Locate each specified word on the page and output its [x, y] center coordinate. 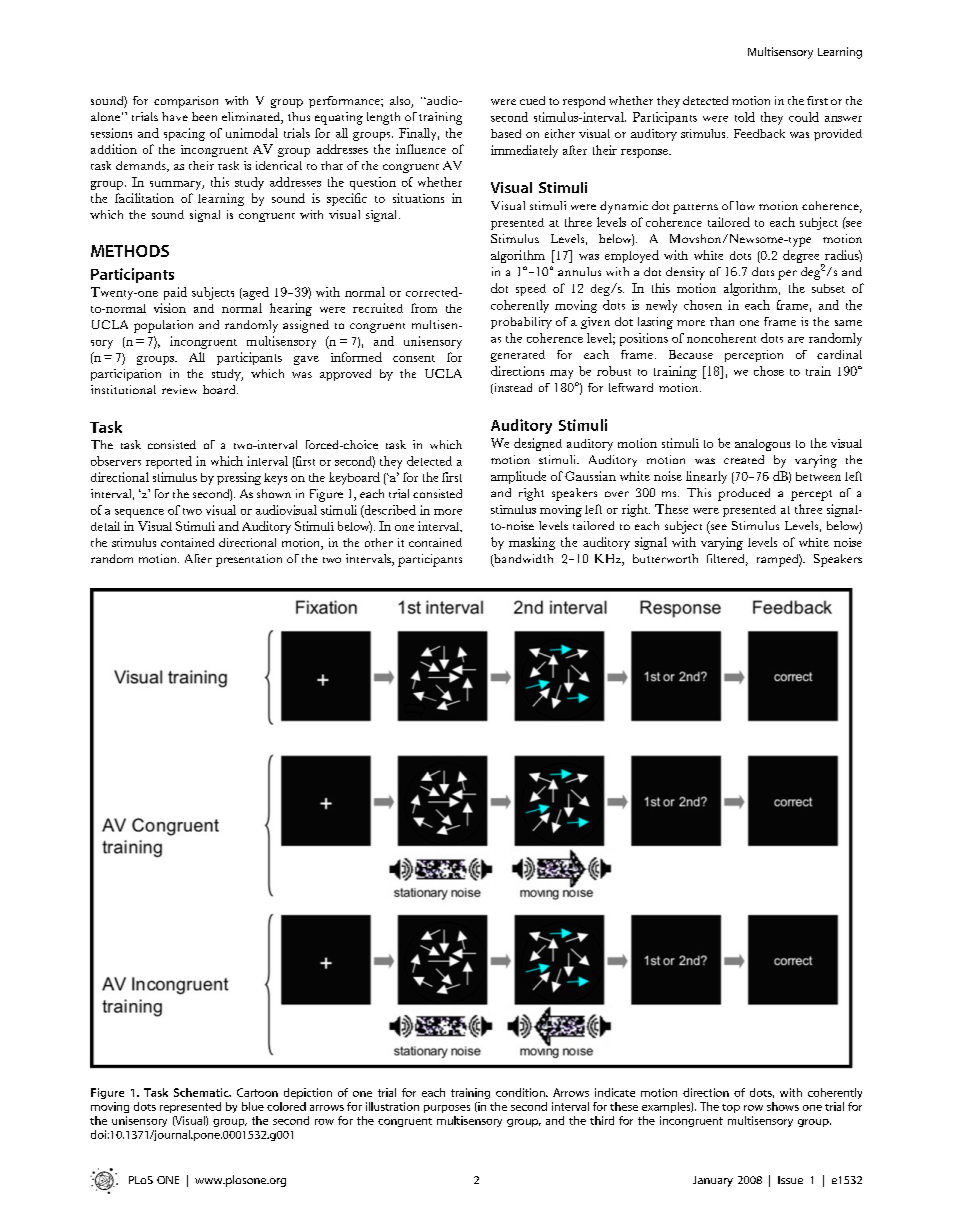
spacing [184, 134]
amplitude [518, 477]
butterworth [665, 558]
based [506, 133]
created [744, 459]
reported [169, 462]
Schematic [202, 1092]
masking [532, 543]
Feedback [759, 133]
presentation [249, 560]
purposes [447, 1109]
